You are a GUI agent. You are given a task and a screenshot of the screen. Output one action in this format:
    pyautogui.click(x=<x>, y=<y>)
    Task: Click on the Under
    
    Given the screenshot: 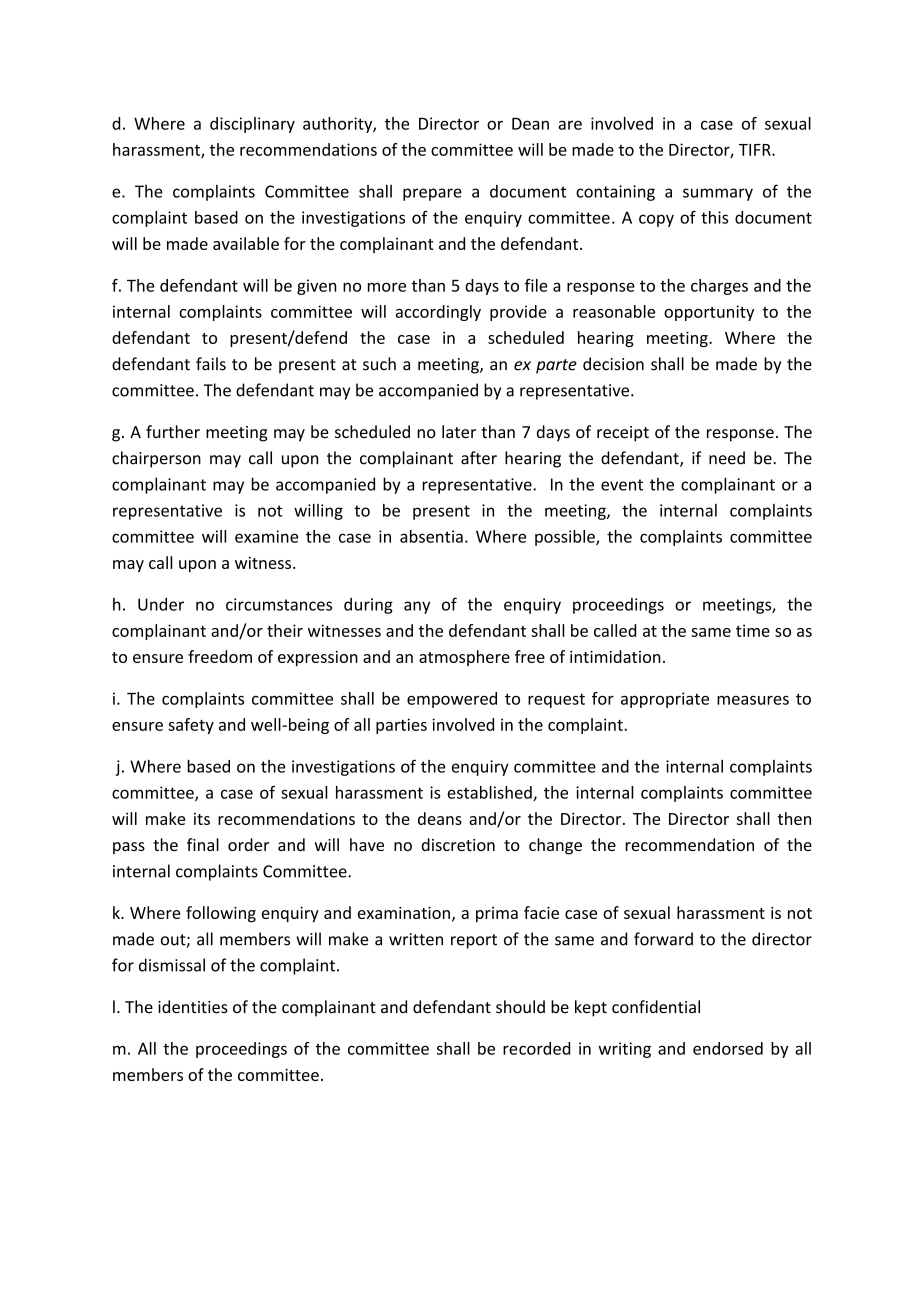 What is the action you would take?
    pyautogui.click(x=161, y=604)
